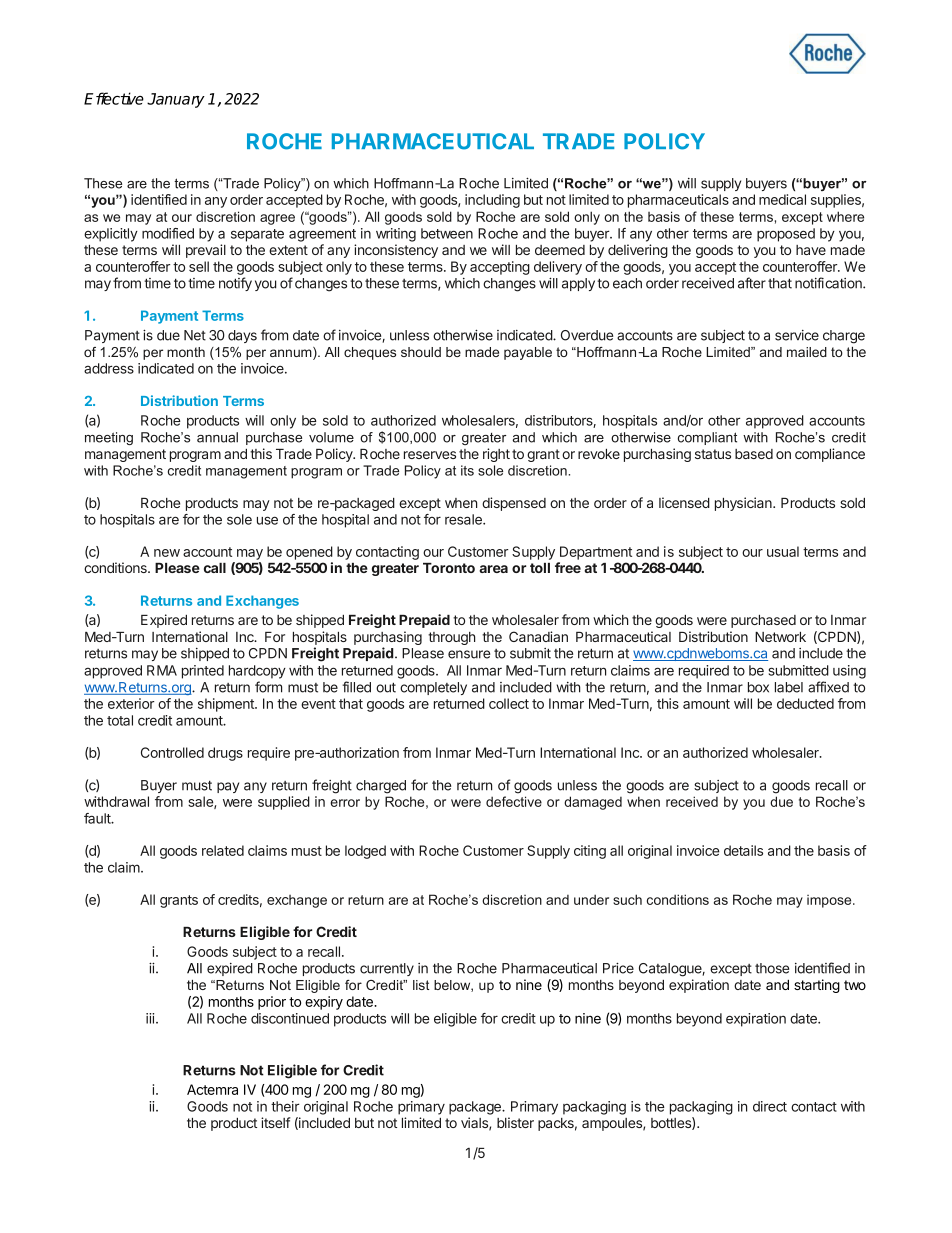 Image resolution: width=952 pixels, height=1233 pixels. I want to click on annual, so click(217, 437).
